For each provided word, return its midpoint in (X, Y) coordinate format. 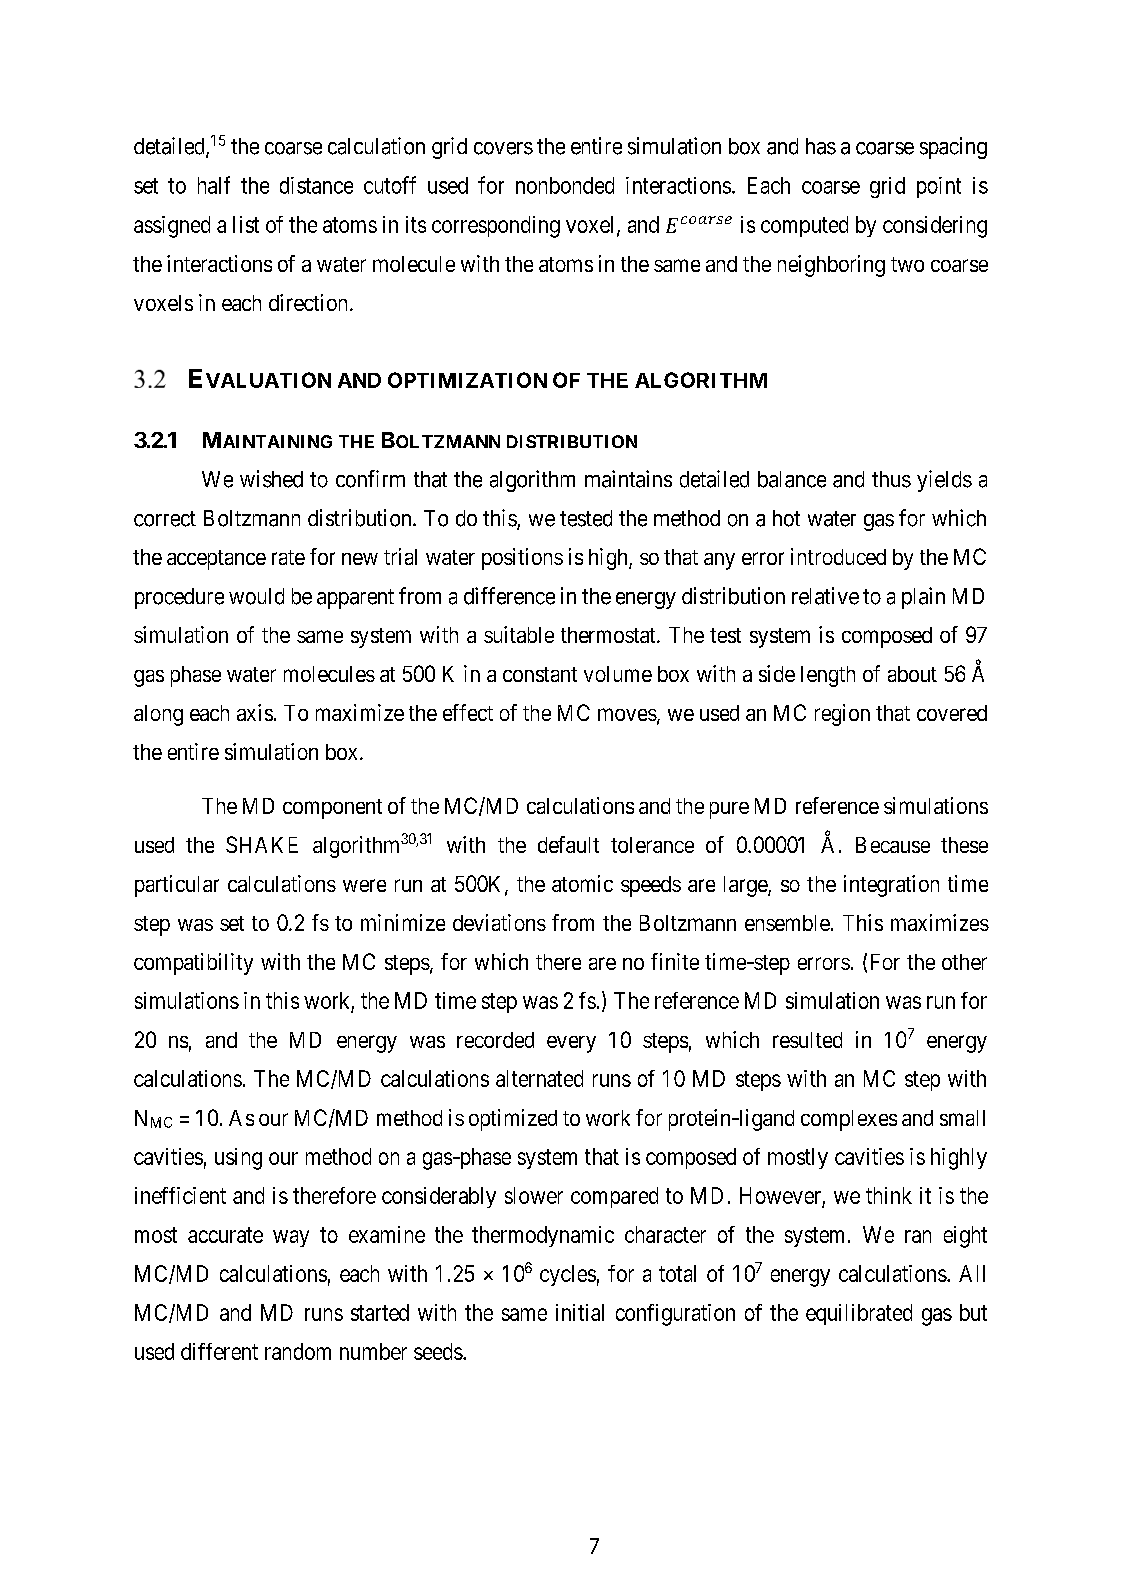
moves (627, 714)
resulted (807, 1040)
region (842, 715)
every (571, 1044)
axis (255, 712)
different (219, 1351)
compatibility (193, 964)
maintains (628, 479)
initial (580, 1312)
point (939, 187)
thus (891, 479)
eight (965, 1237)
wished (271, 479)
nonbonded (565, 185)
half (214, 185)
